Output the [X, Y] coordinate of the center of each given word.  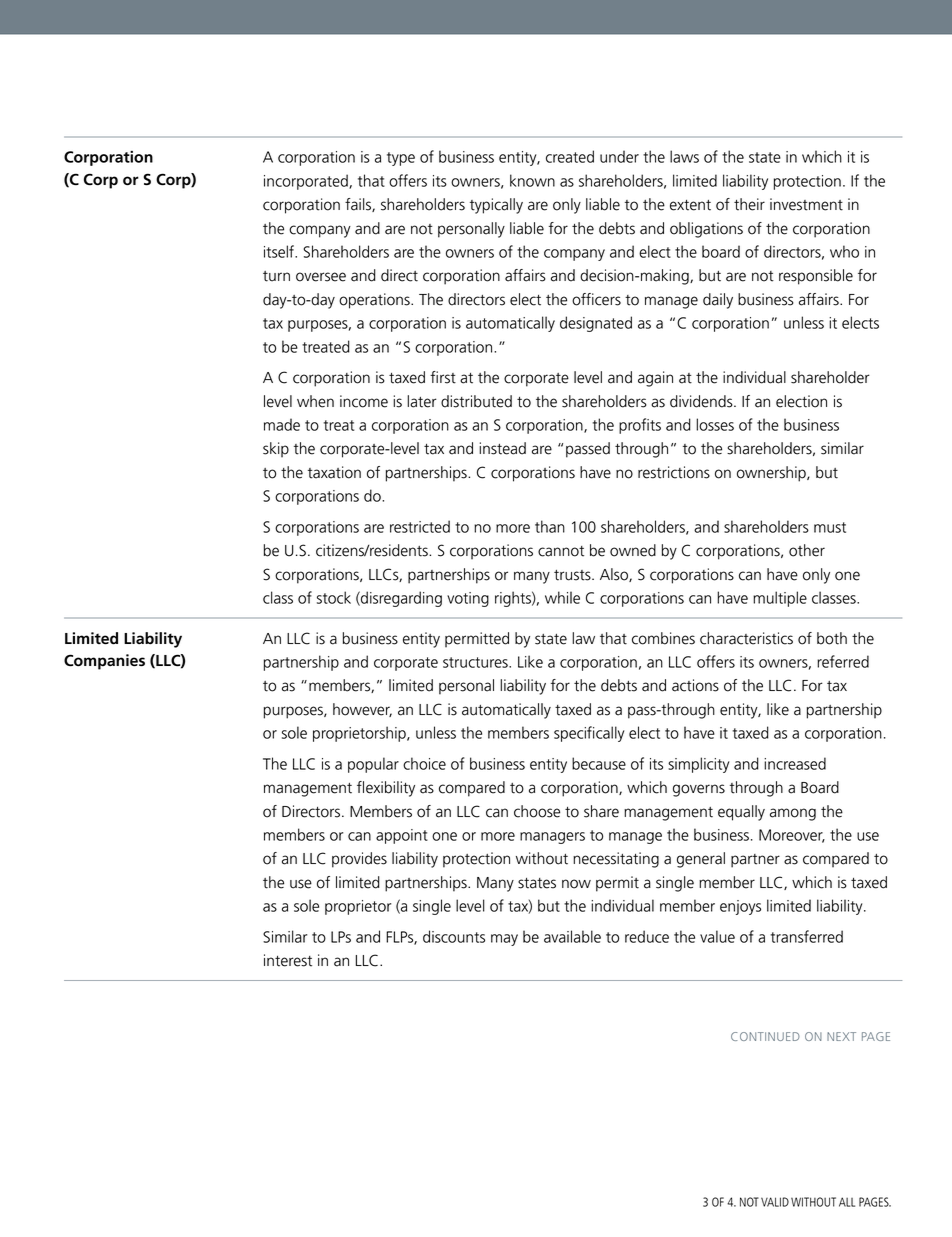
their [749, 204]
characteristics [746, 638]
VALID [775, 1202]
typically [496, 206]
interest [288, 960]
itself [280, 251]
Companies [104, 662]
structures [476, 662]
